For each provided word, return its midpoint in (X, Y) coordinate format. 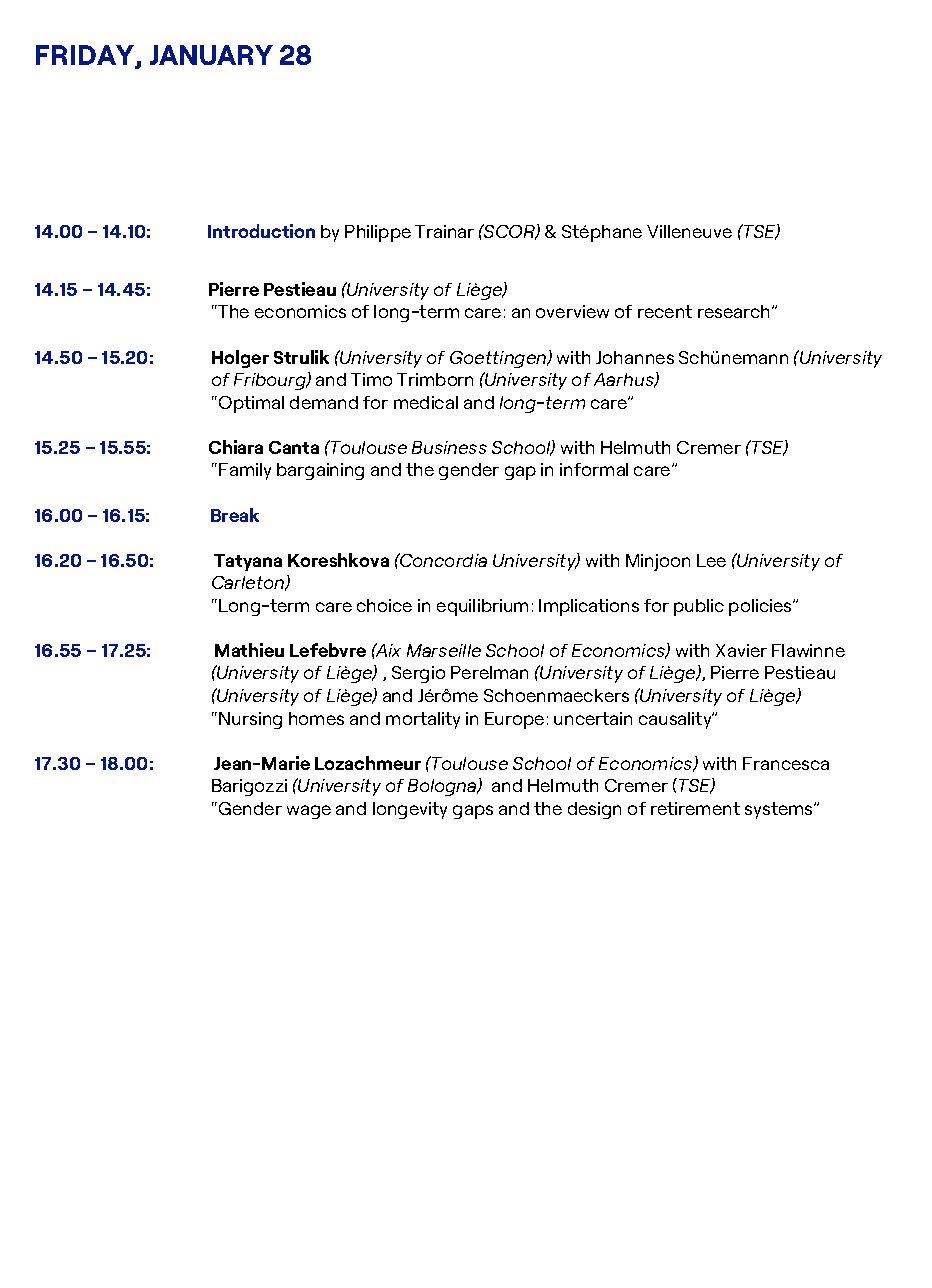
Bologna (443, 787)
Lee (711, 560)
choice (384, 605)
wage (309, 812)
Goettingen (499, 359)
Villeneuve (689, 231)
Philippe (378, 233)
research (733, 311)
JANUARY (211, 55)
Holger (240, 359)
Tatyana (248, 562)
